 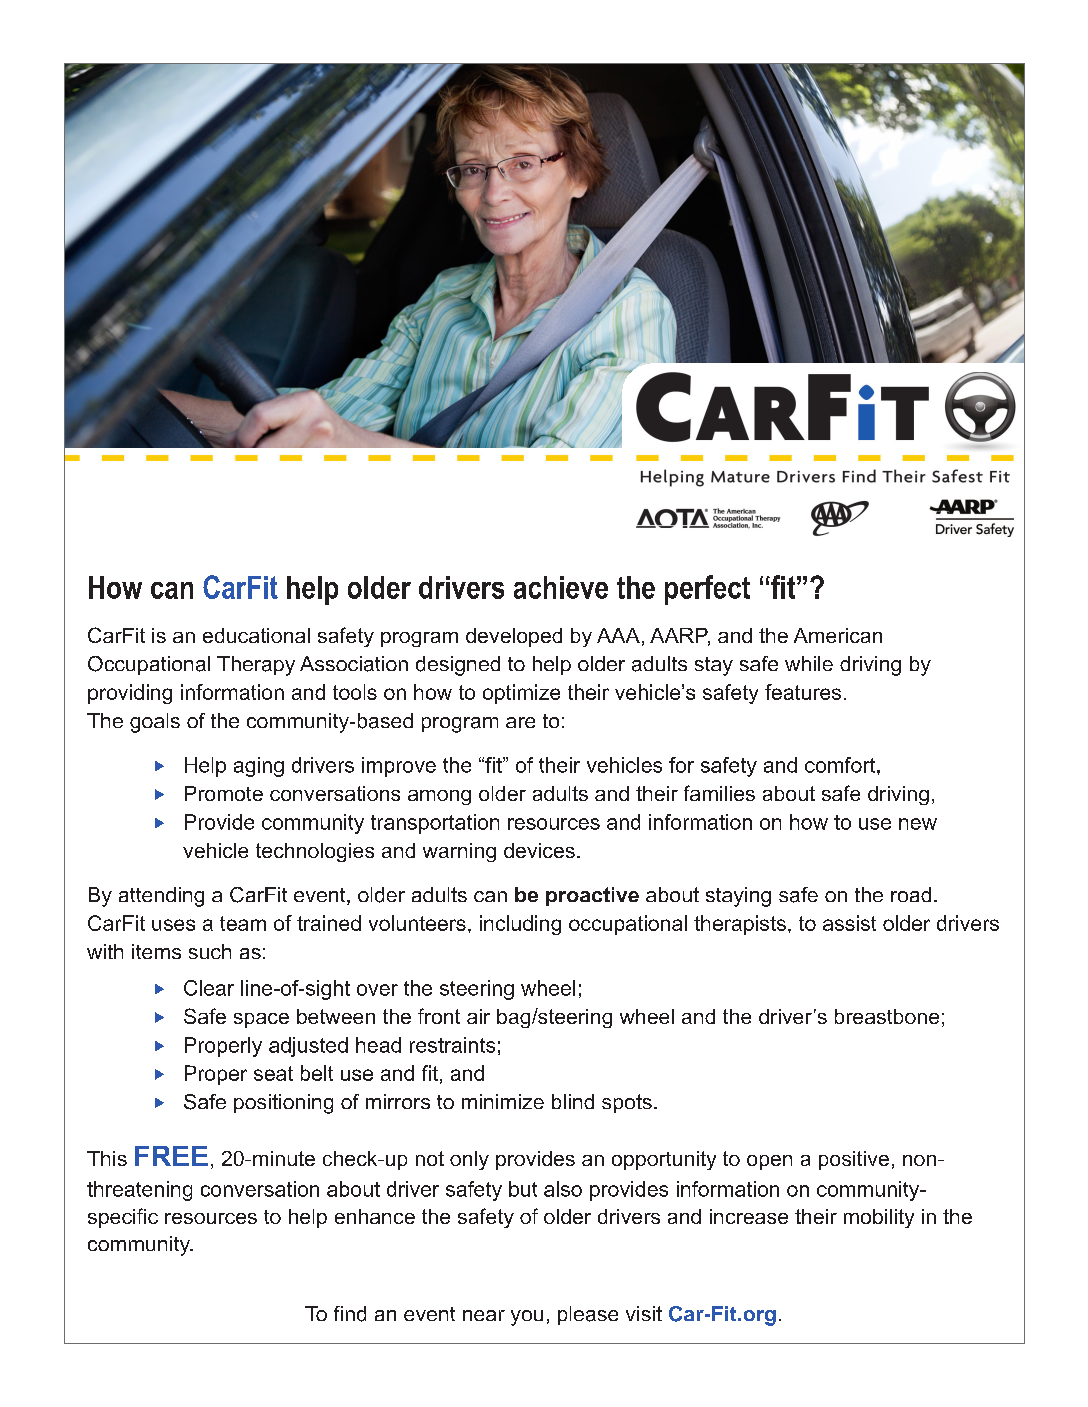 I want to click on educational, so click(x=256, y=635).
